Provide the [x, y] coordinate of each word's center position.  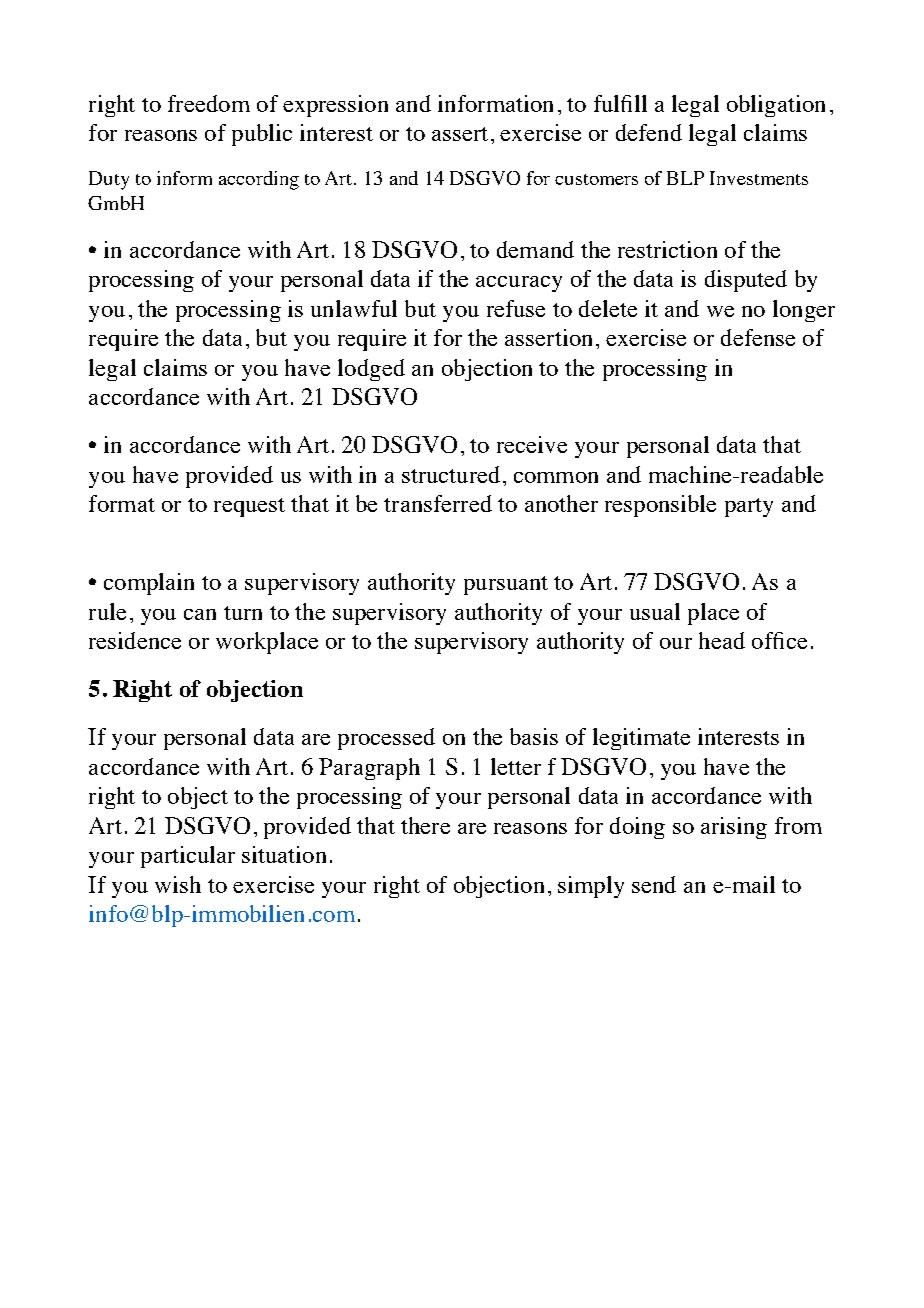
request [249, 507]
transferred [438, 503]
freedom [209, 103]
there [425, 825]
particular [188, 857]
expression [335, 106]
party [749, 507]
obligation [776, 106]
